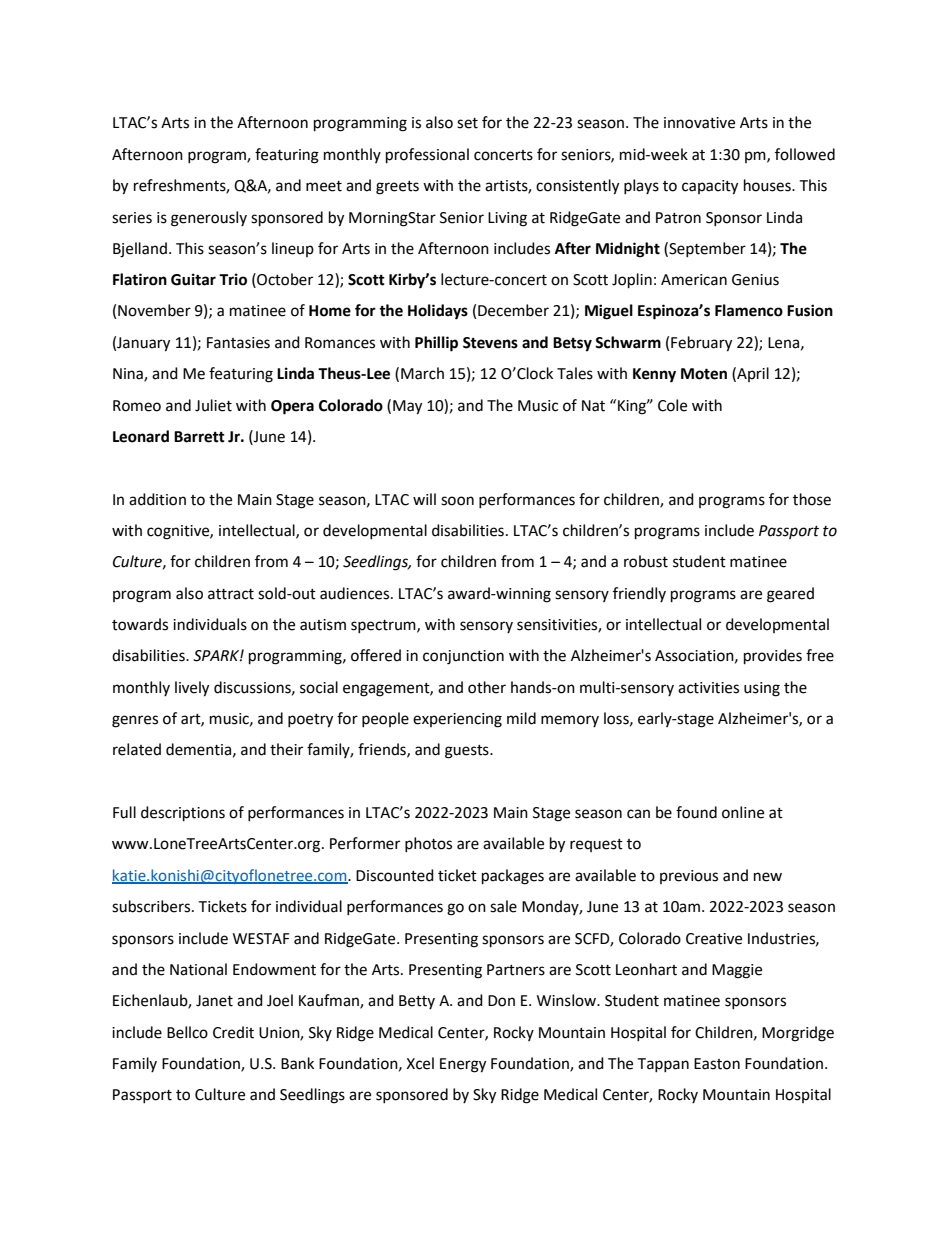  I want to click on Energy, so click(463, 1065).
